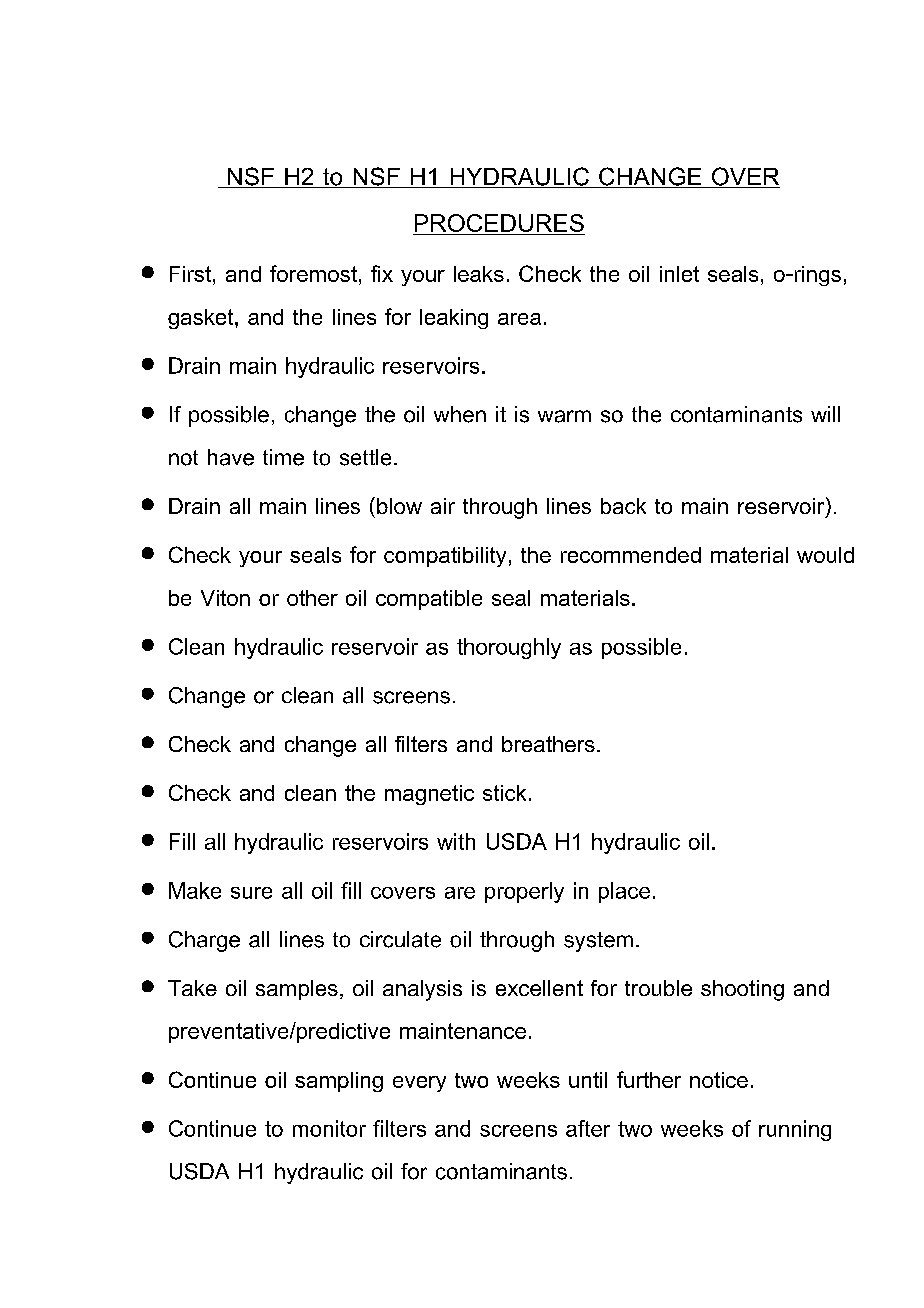  I want to click on monitor, so click(329, 1128).
